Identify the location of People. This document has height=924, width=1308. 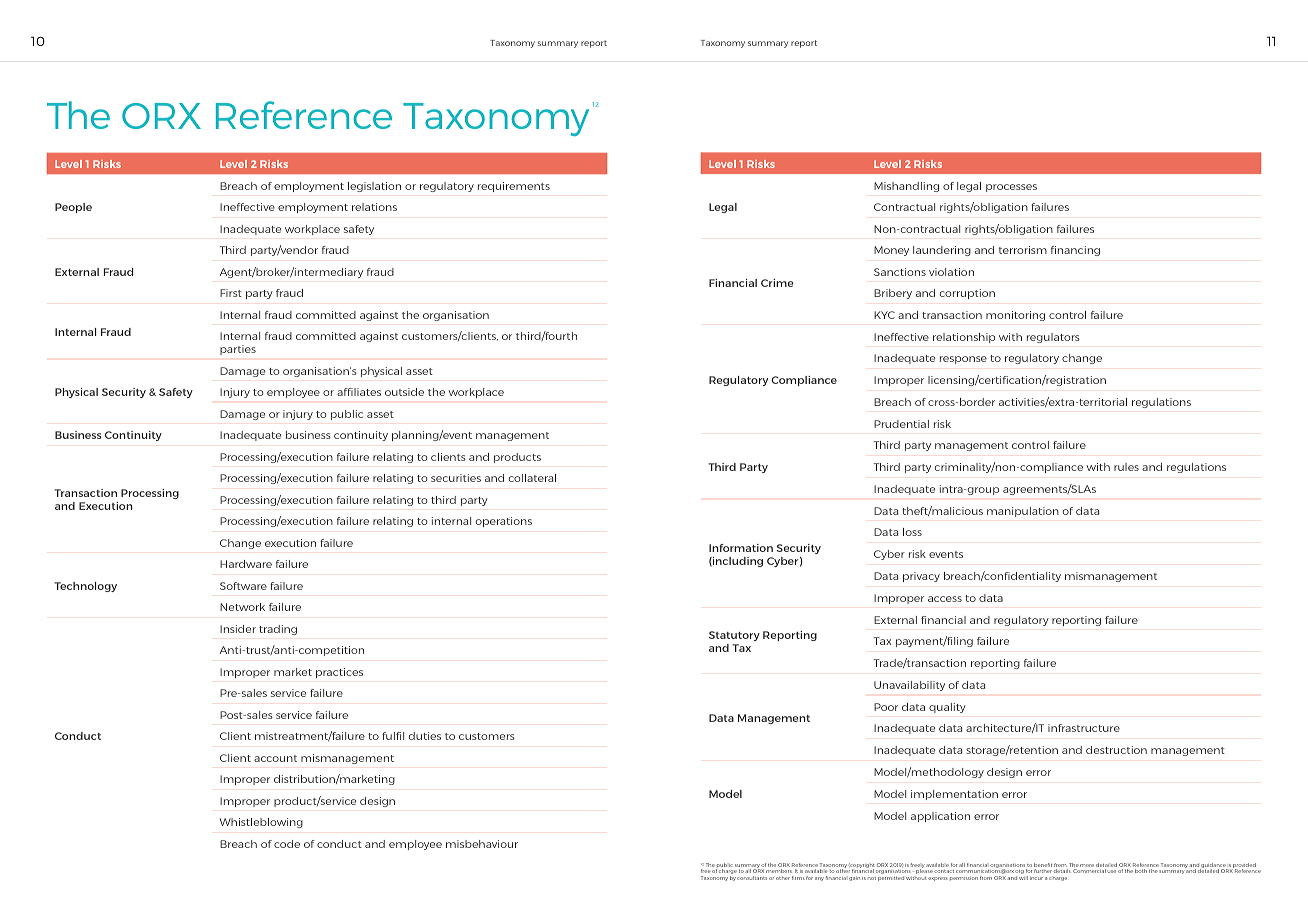
(73, 208).
